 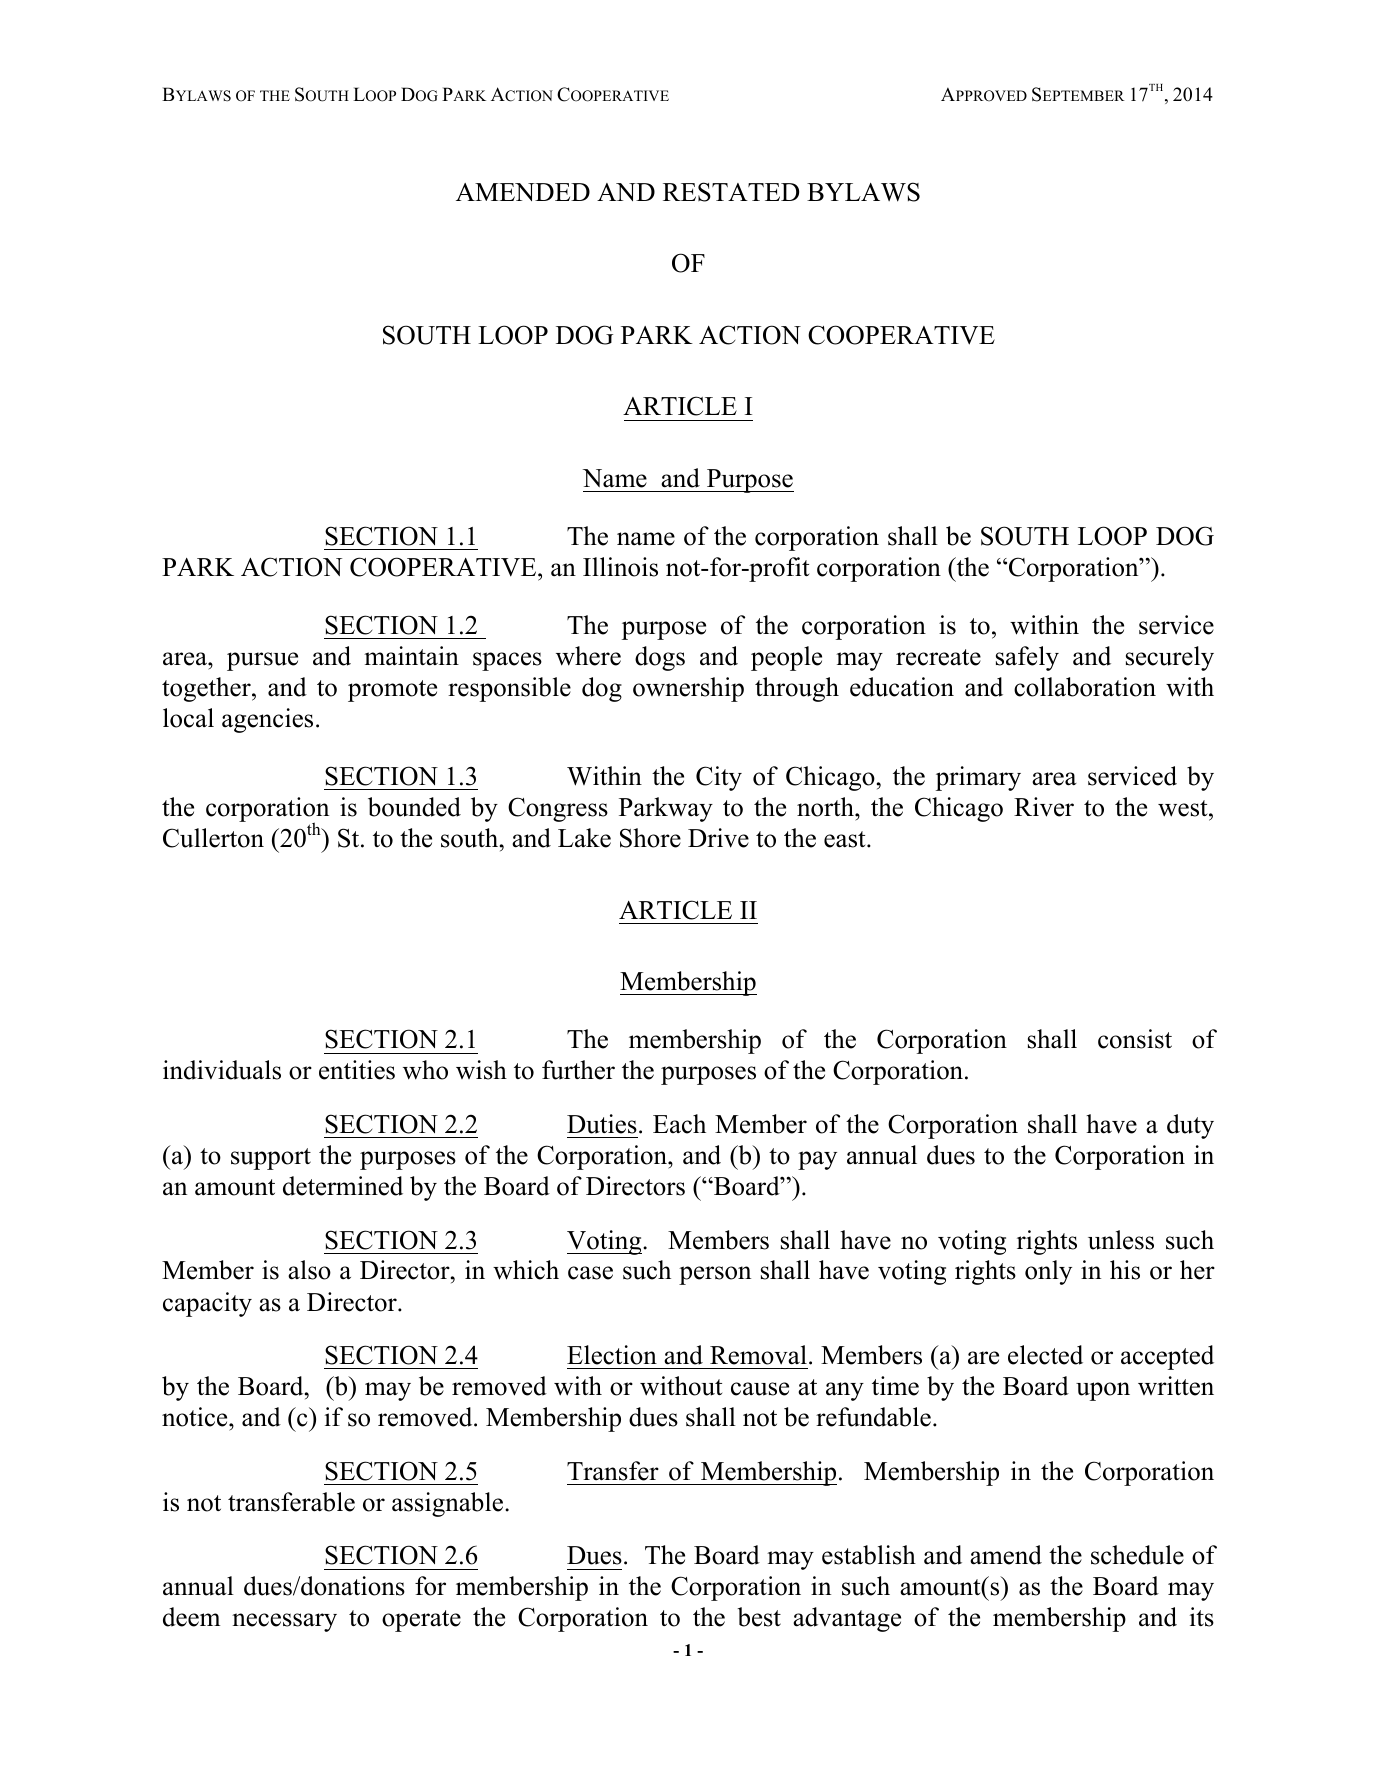 I want to click on securely, so click(x=1170, y=658).
